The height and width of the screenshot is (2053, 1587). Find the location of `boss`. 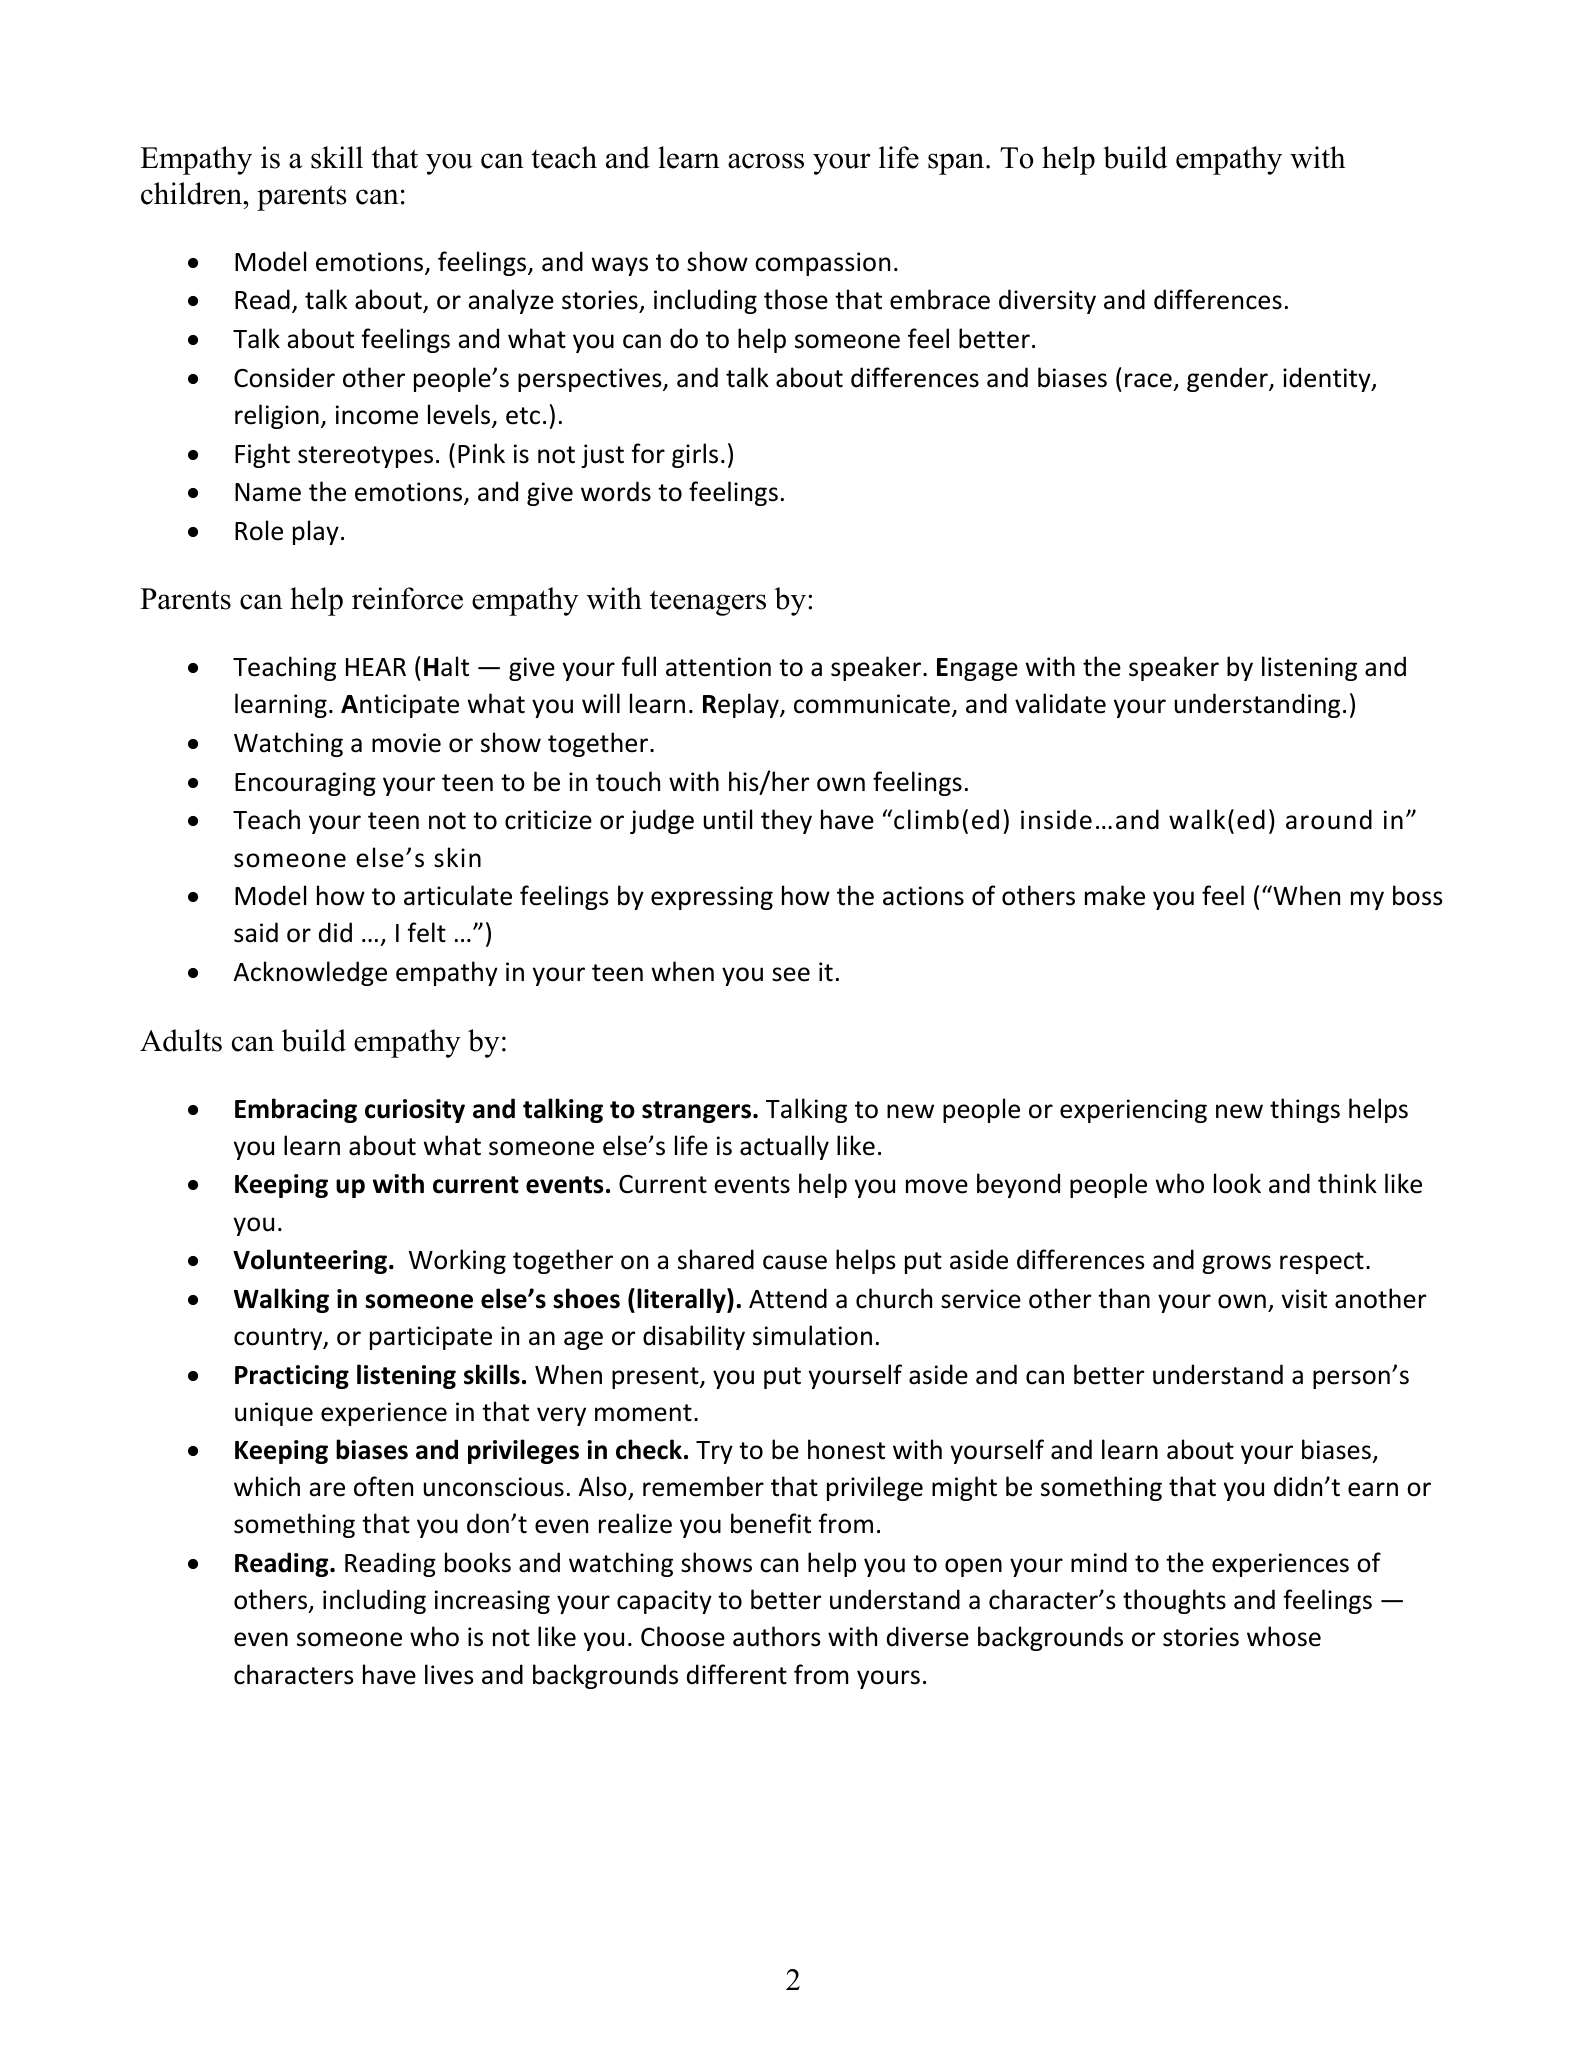

boss is located at coordinates (1418, 895).
